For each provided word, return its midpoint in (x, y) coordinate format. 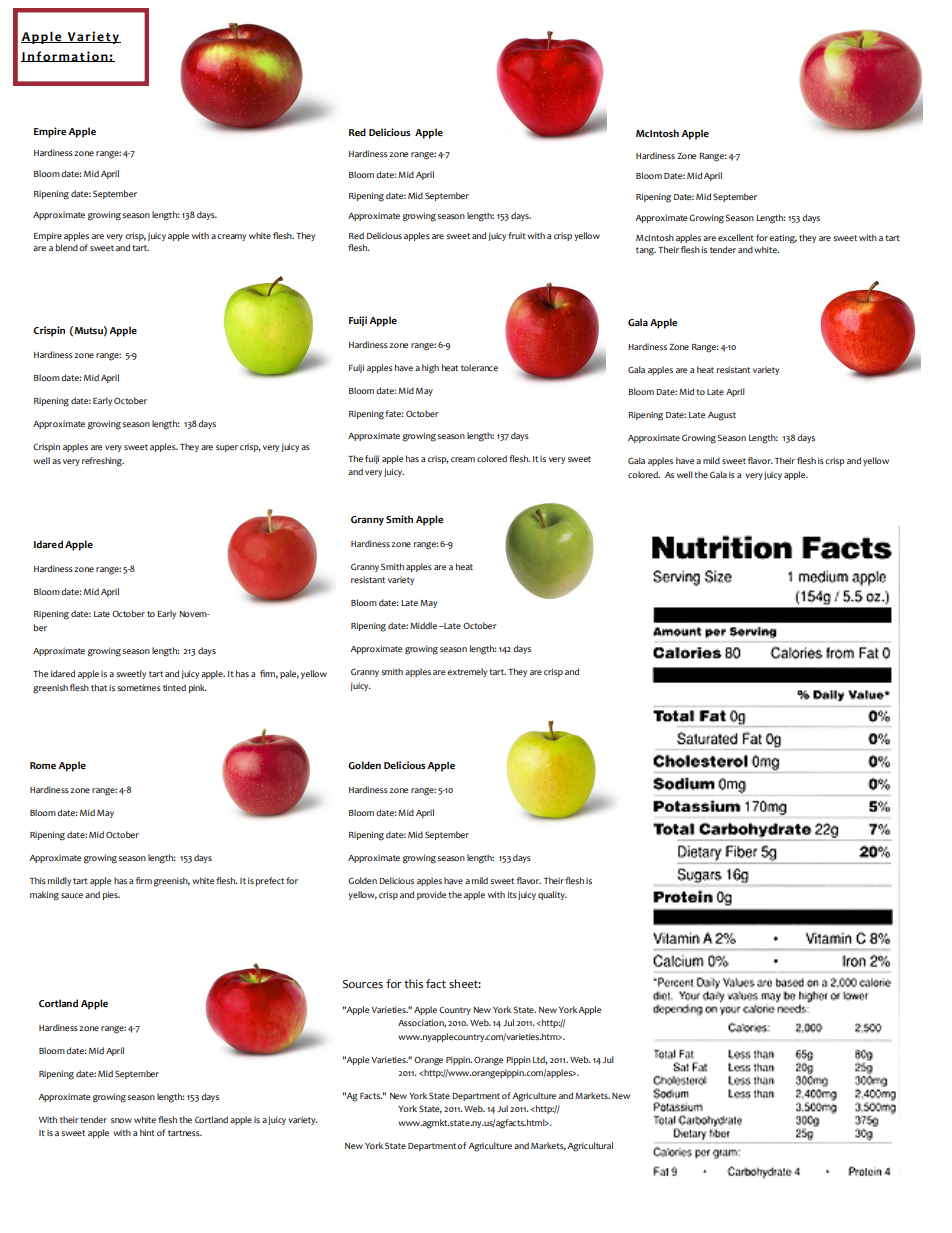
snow (121, 1120)
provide (431, 895)
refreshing (103, 462)
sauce (72, 895)
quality (552, 895)
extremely (467, 672)
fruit (517, 235)
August (722, 416)
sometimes (139, 687)
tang (646, 251)
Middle (423, 625)
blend (67, 247)
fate (394, 413)
